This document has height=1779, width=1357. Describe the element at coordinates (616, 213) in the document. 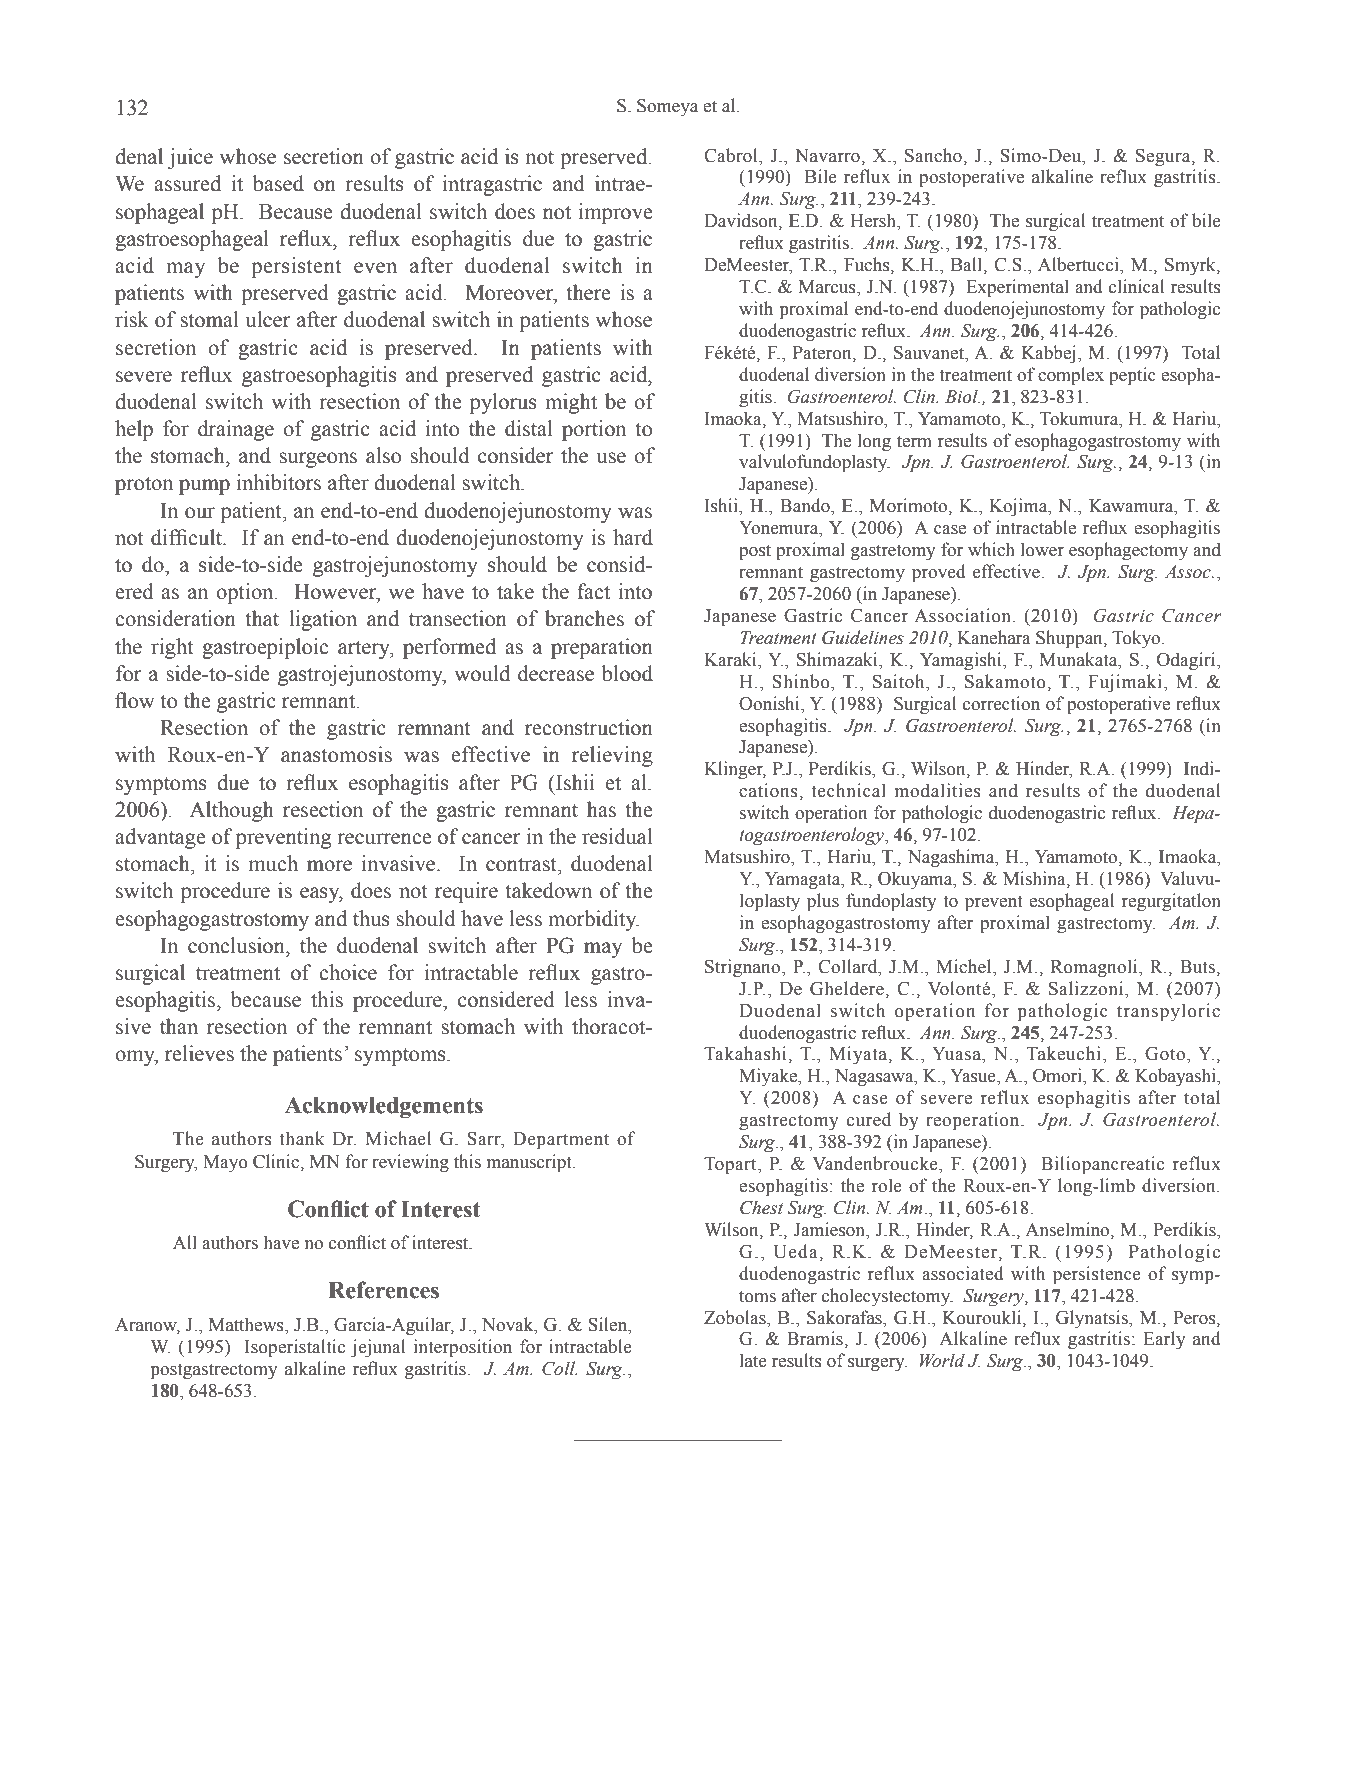

I see `improve` at that location.
